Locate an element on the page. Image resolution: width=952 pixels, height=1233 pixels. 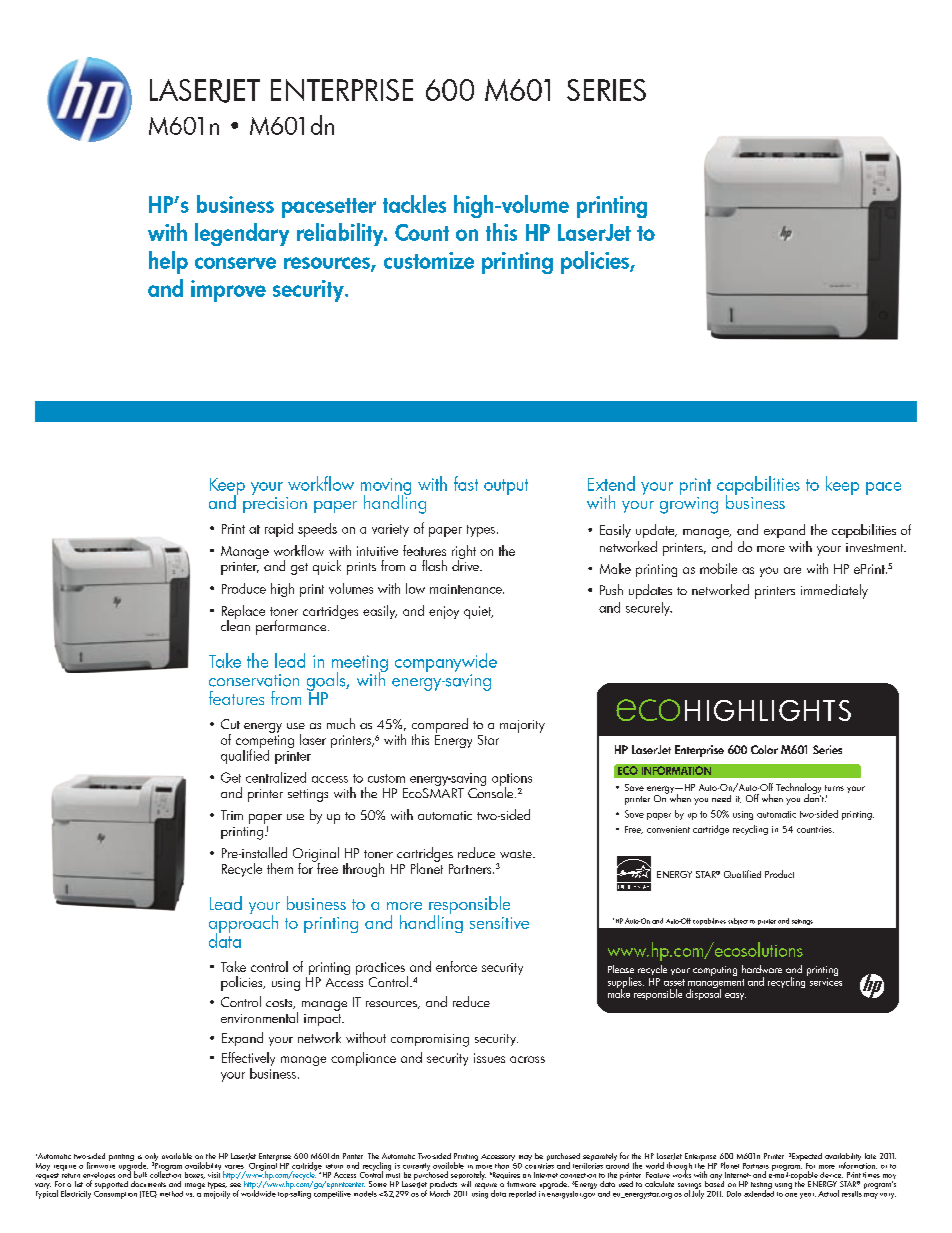
sensitive is located at coordinates (499, 923).
